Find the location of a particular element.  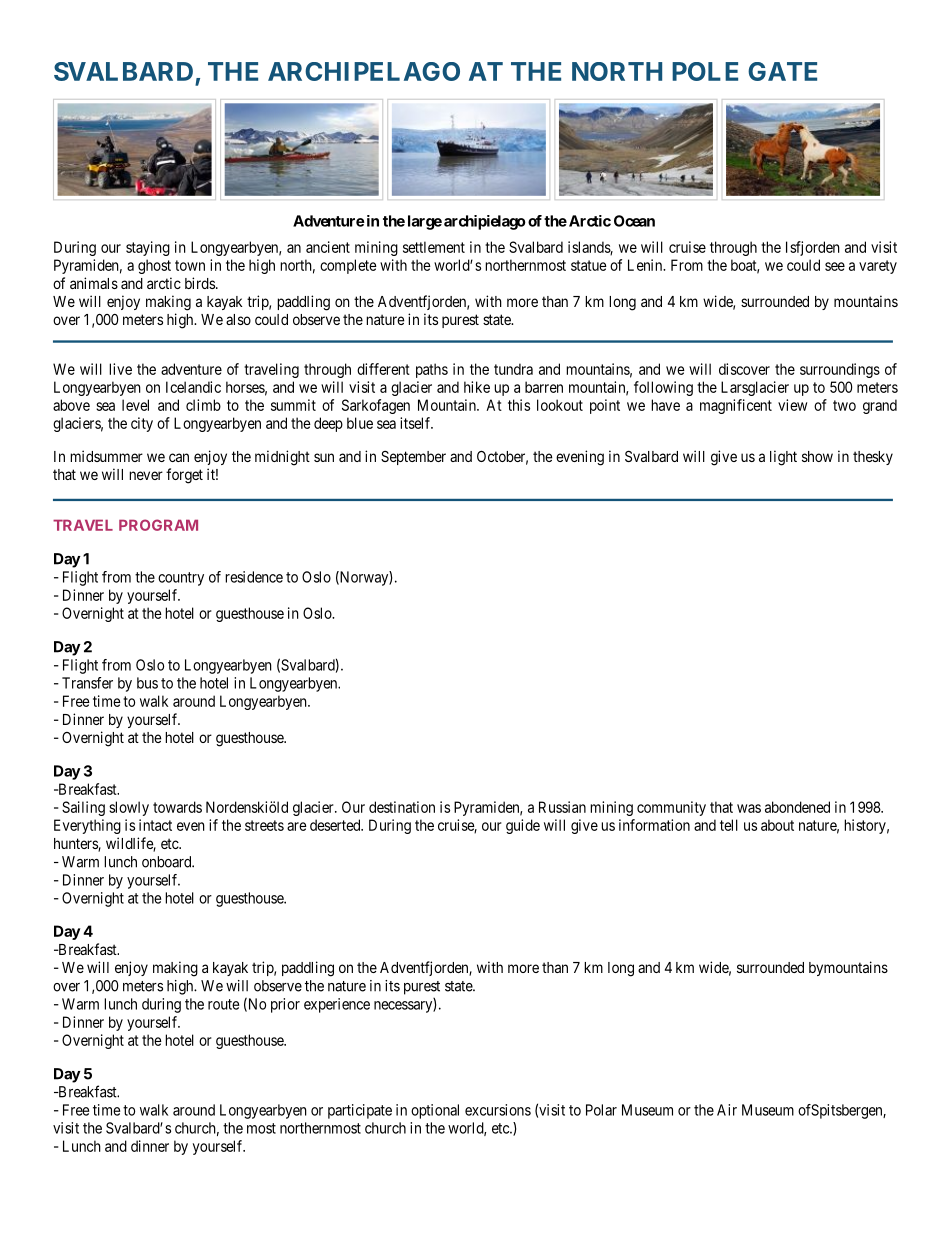

settlement is located at coordinates (434, 247).
